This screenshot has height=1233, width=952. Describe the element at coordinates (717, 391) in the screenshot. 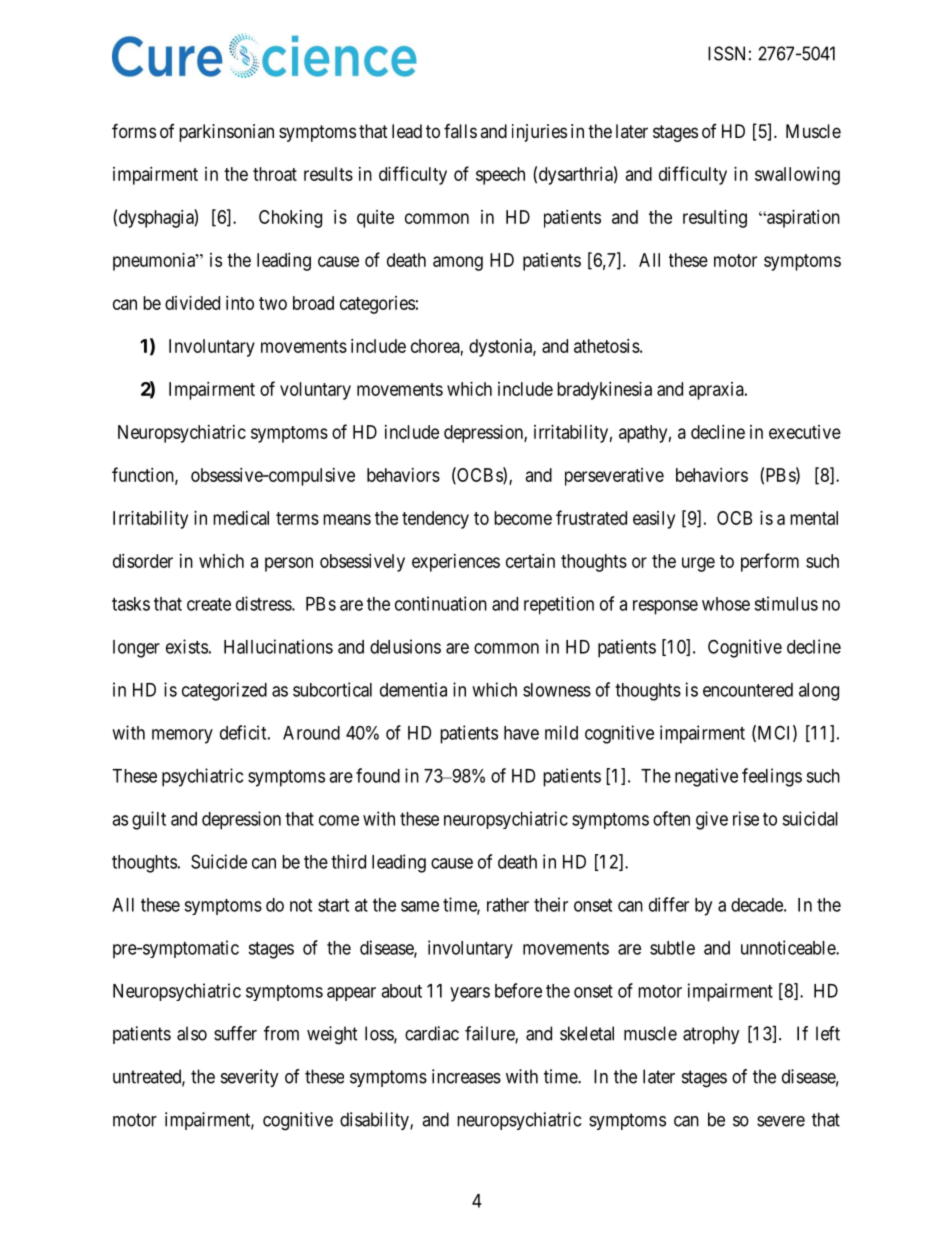

I see `apraxia` at that location.
